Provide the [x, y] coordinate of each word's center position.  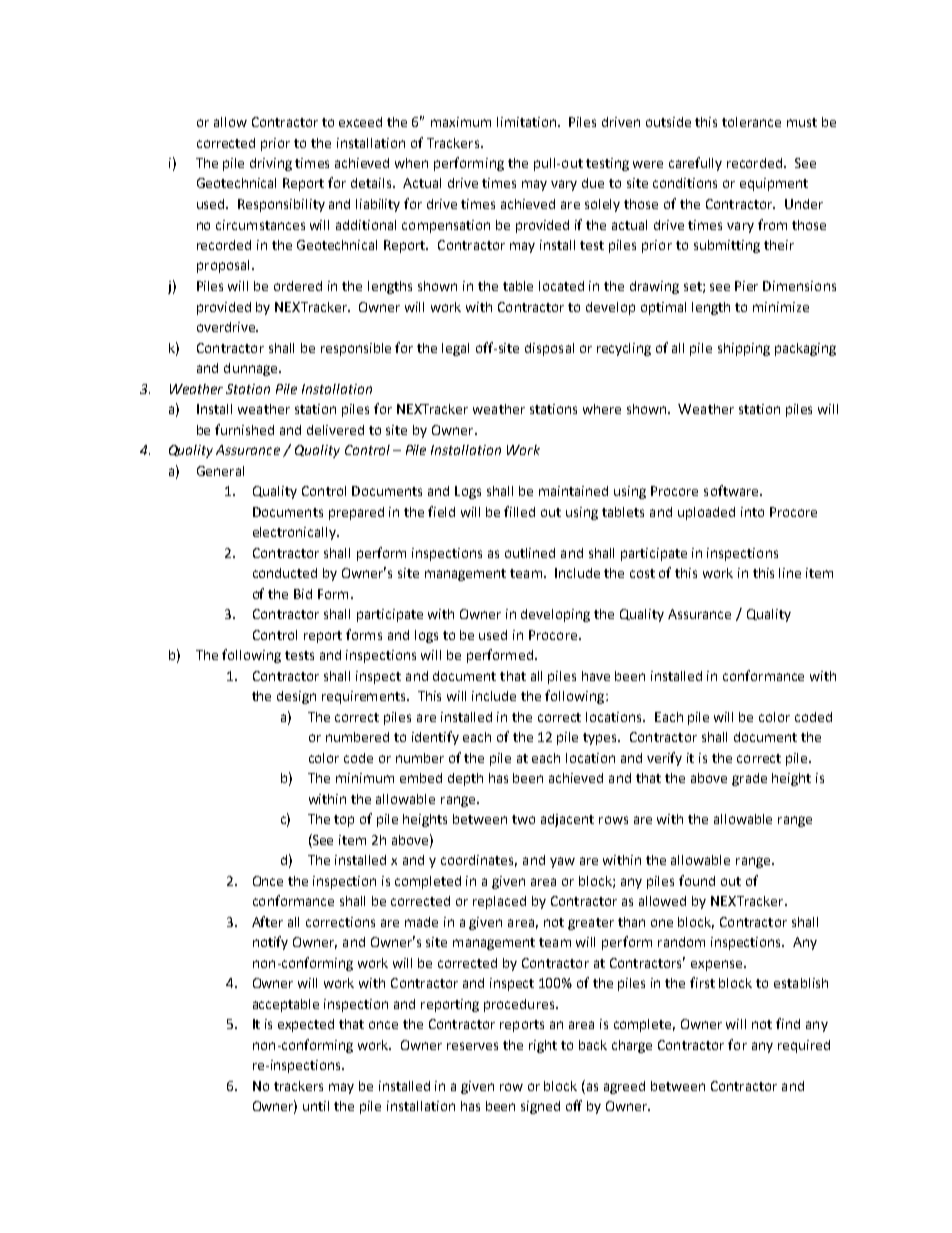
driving [271, 164]
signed [540, 1107]
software [732, 490]
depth [465, 779]
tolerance [751, 122]
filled [519, 511]
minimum [365, 778]
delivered [335, 430]
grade [749, 779]
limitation [528, 122]
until [316, 1106]
